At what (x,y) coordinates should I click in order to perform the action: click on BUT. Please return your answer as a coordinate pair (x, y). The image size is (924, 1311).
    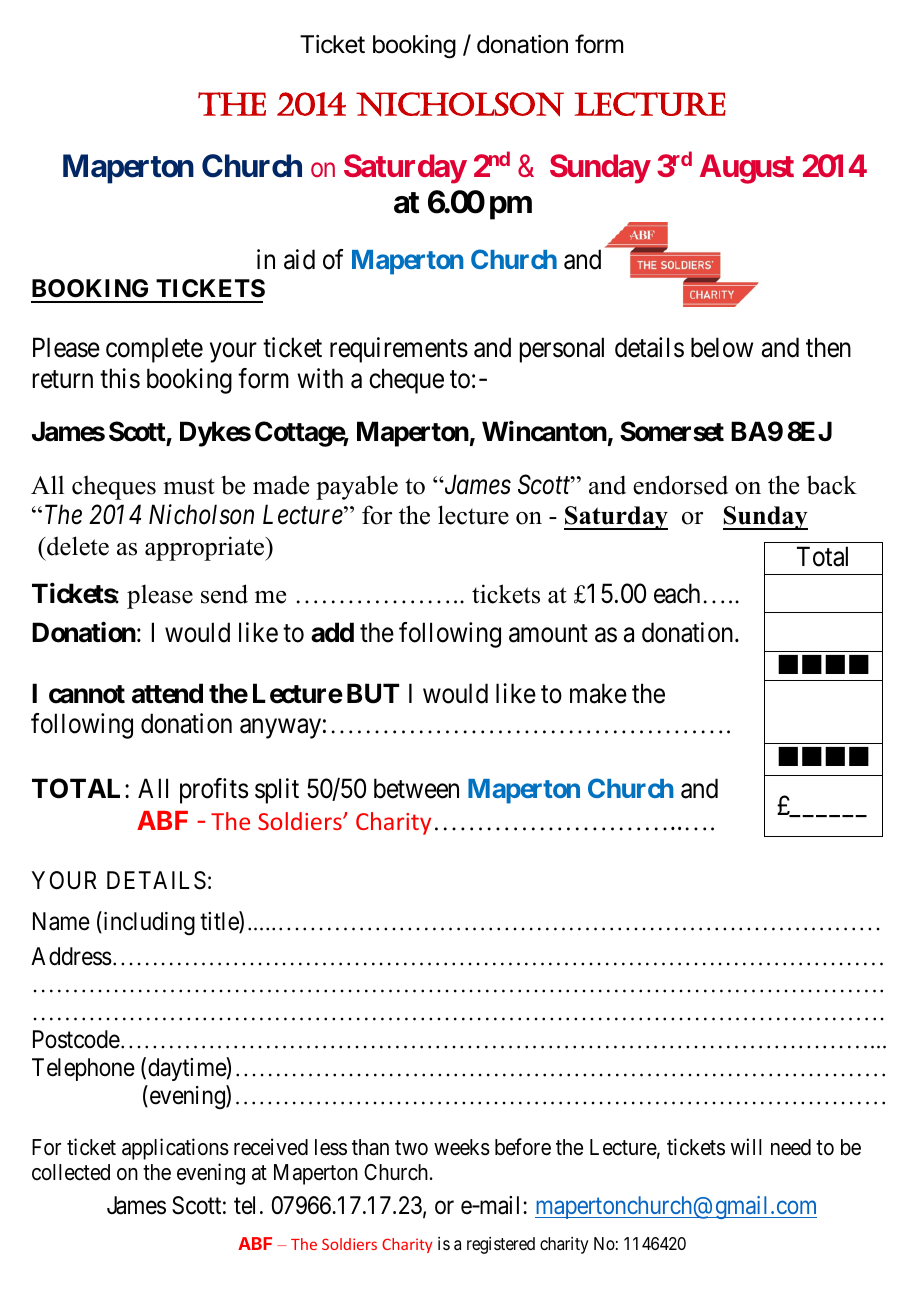
    Looking at the image, I should click on (373, 693).
